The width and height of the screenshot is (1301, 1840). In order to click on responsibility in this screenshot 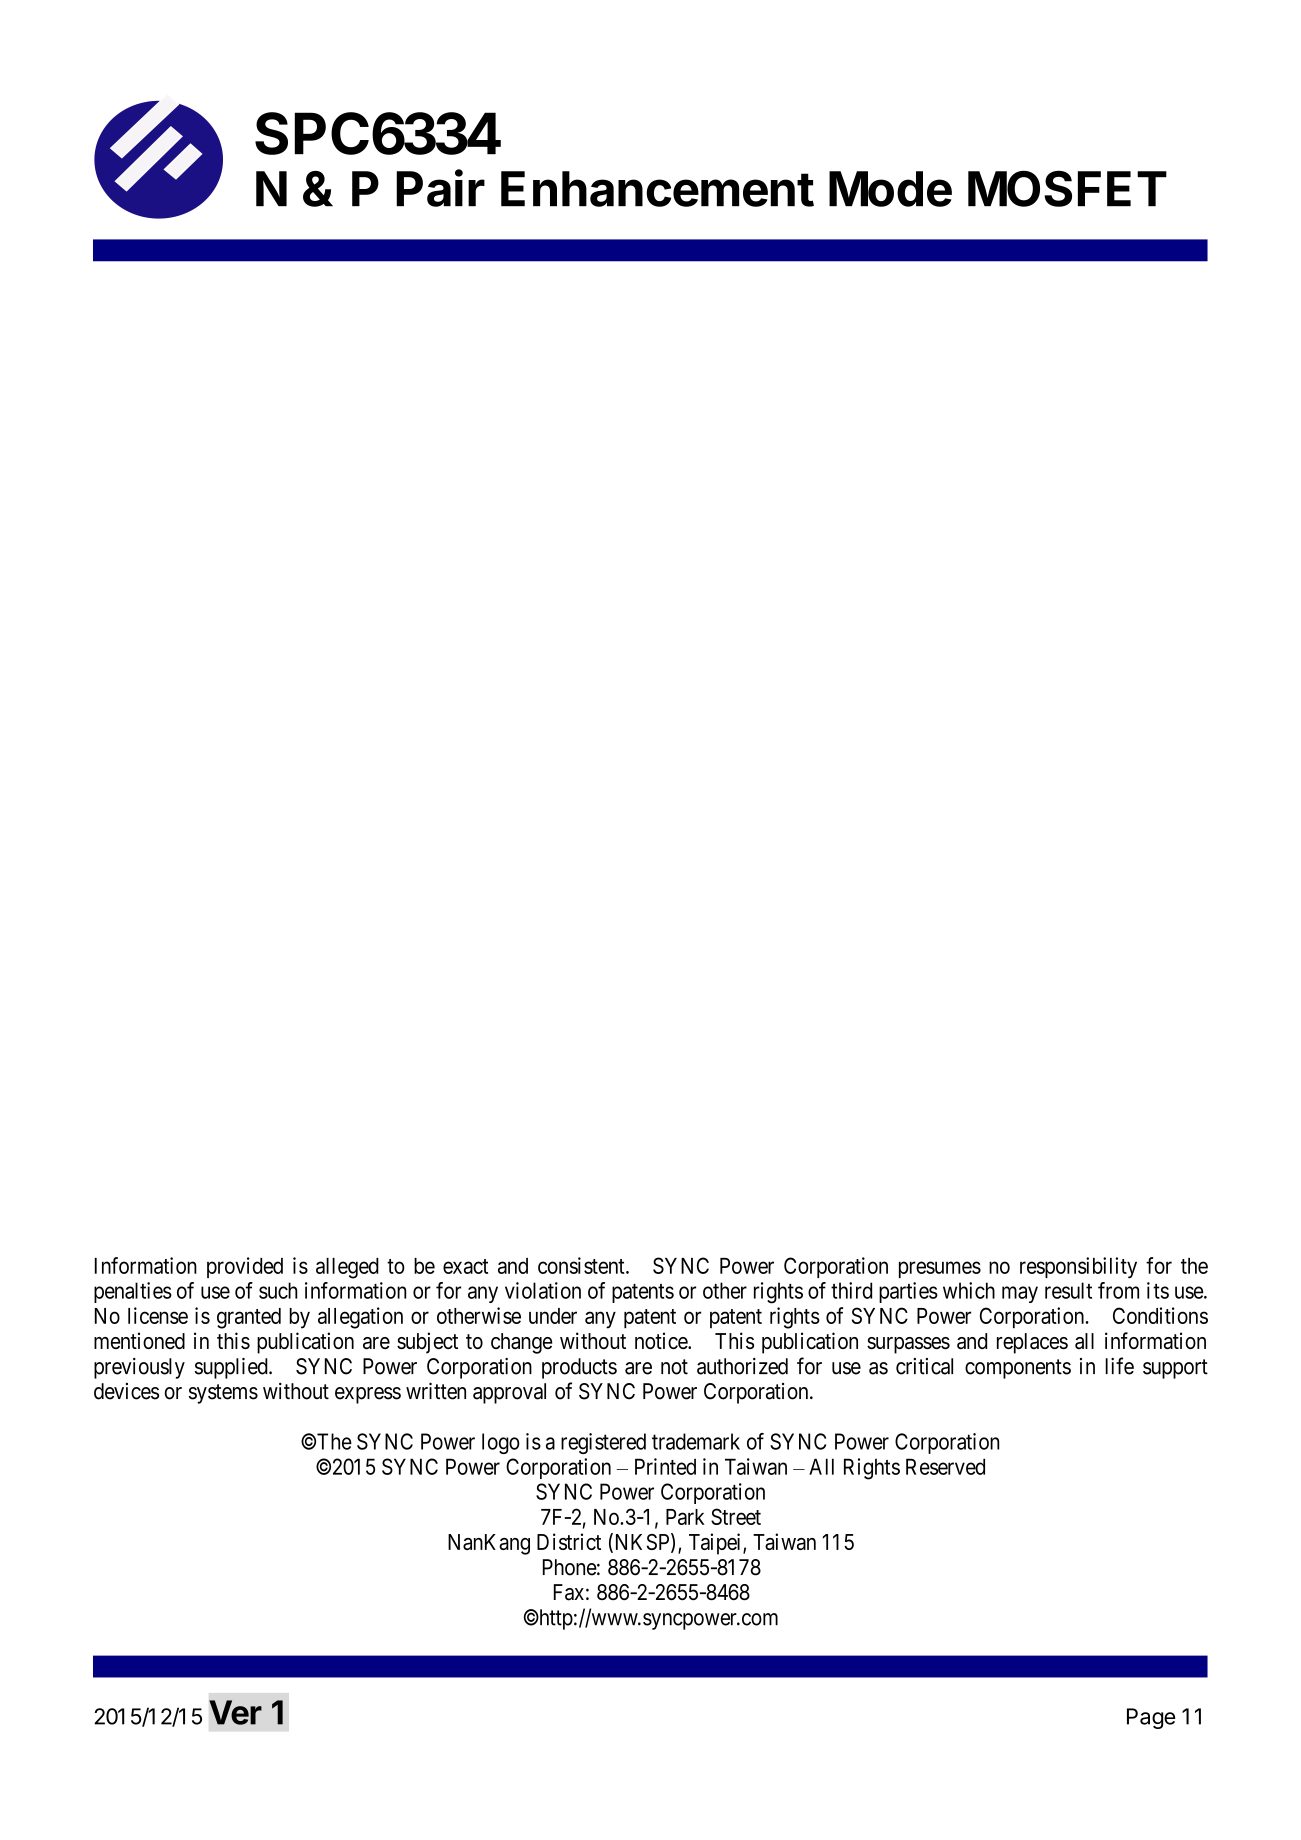, I will do `click(1078, 1268)`.
